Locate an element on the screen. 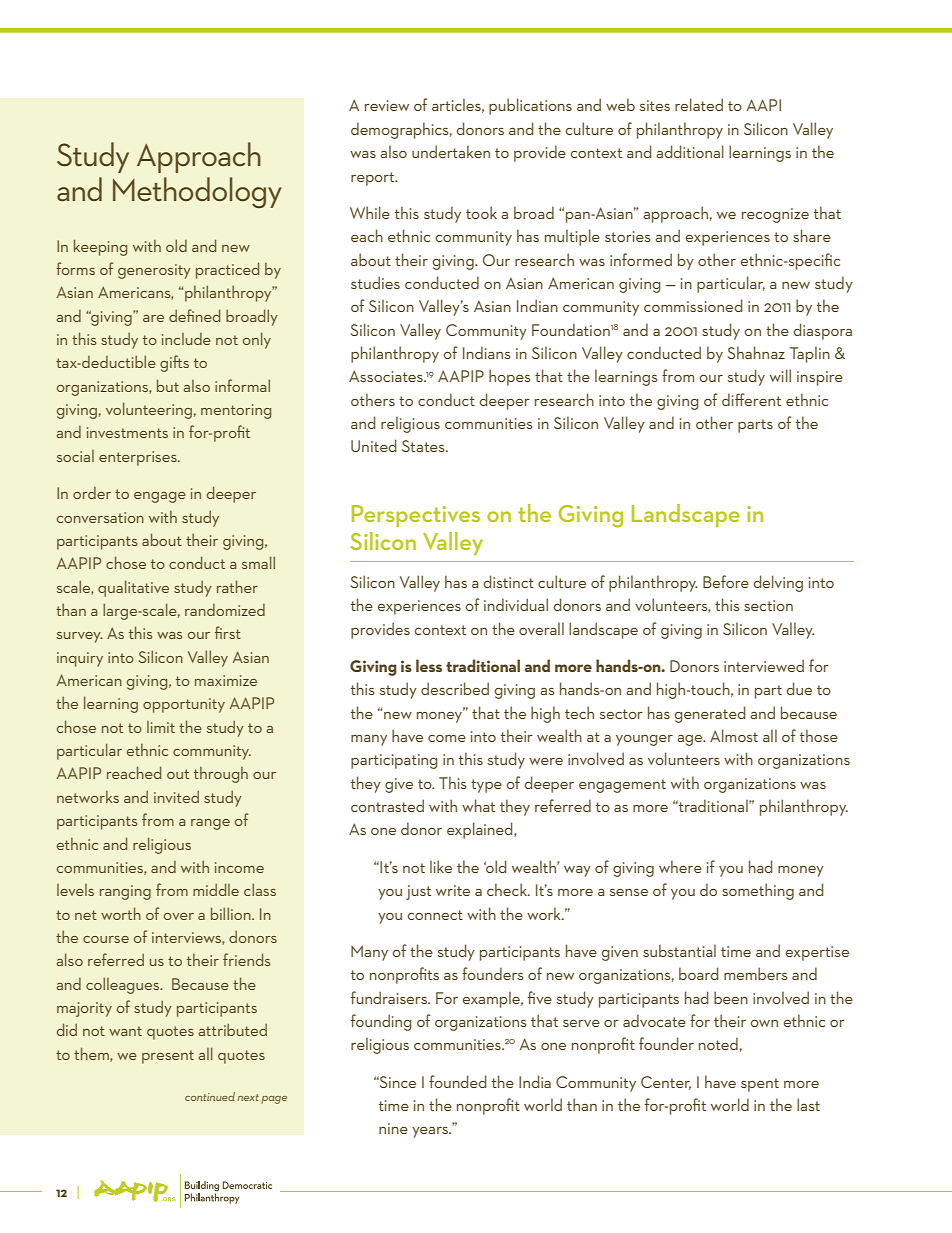  different is located at coordinates (751, 399).
